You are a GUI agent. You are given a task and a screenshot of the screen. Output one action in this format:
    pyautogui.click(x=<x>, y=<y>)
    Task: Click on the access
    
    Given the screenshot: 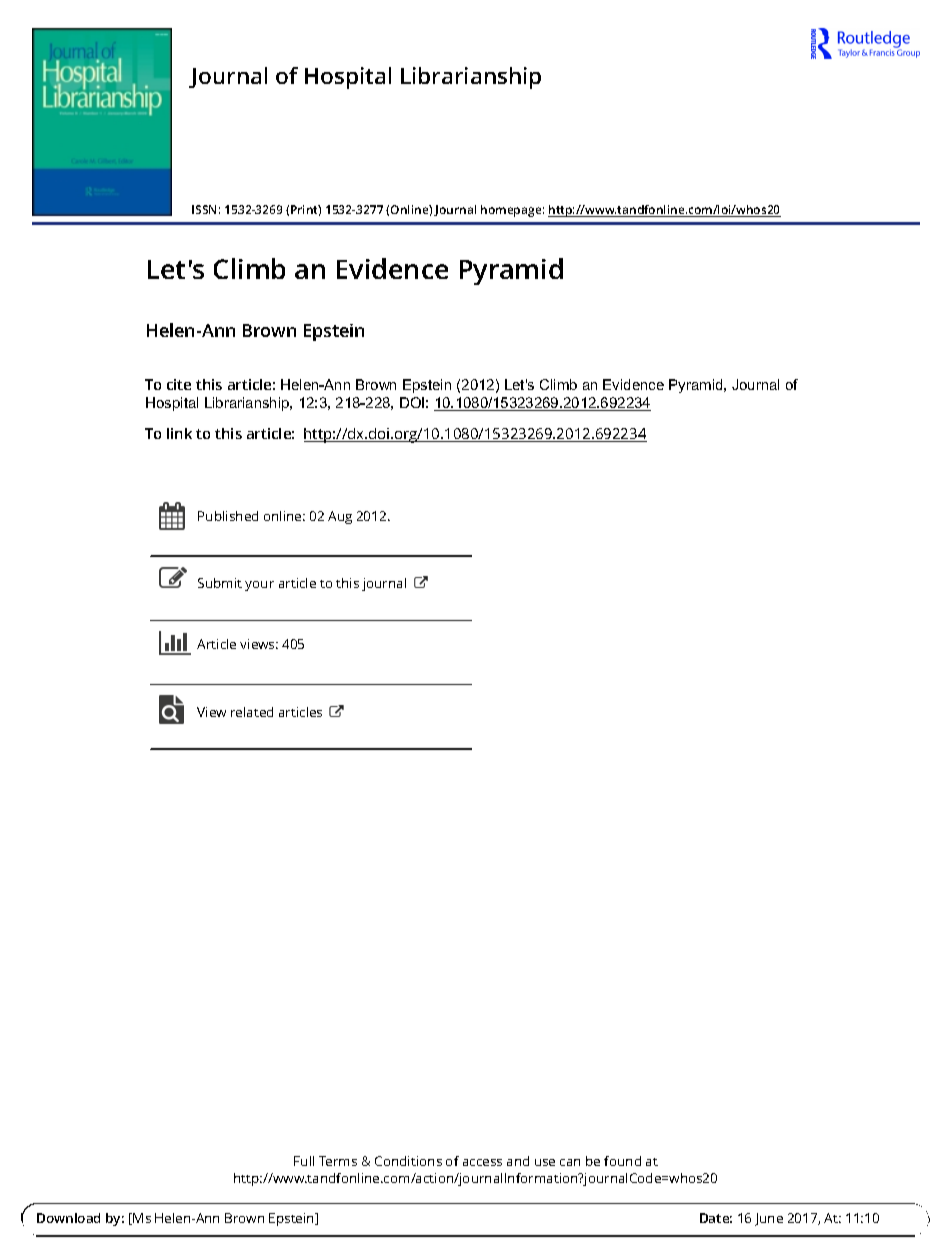 What is the action you would take?
    pyautogui.click(x=482, y=1162)
